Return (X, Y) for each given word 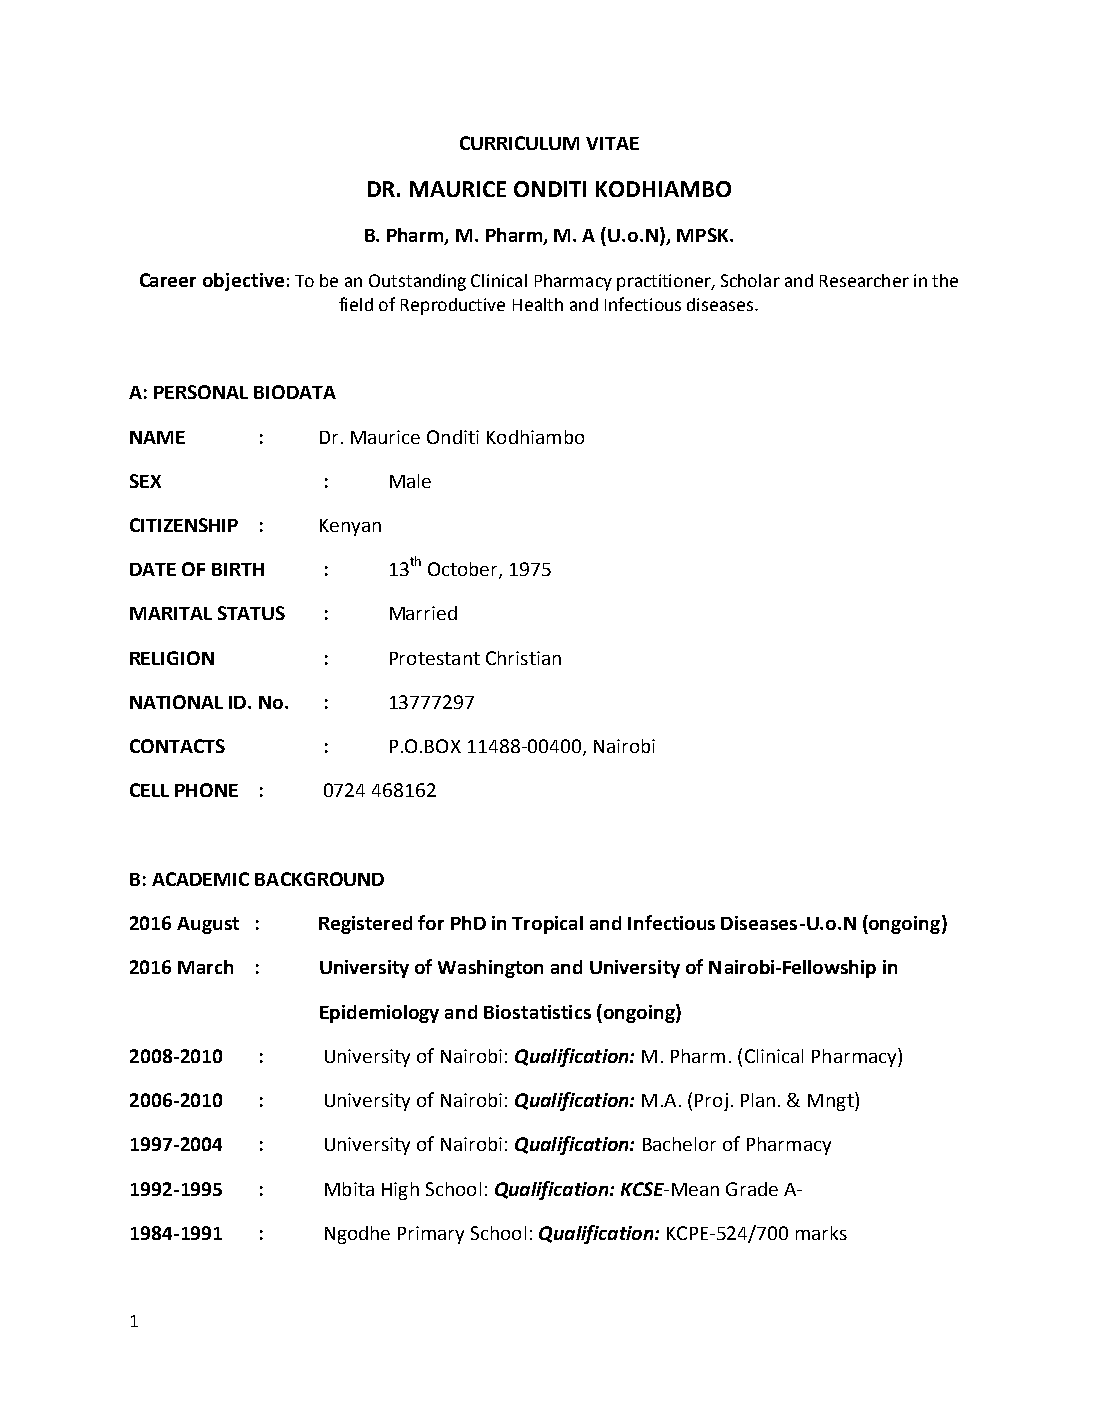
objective (243, 282)
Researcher (864, 280)
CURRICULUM (519, 143)
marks (821, 1233)
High (400, 1191)
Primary (431, 1235)
